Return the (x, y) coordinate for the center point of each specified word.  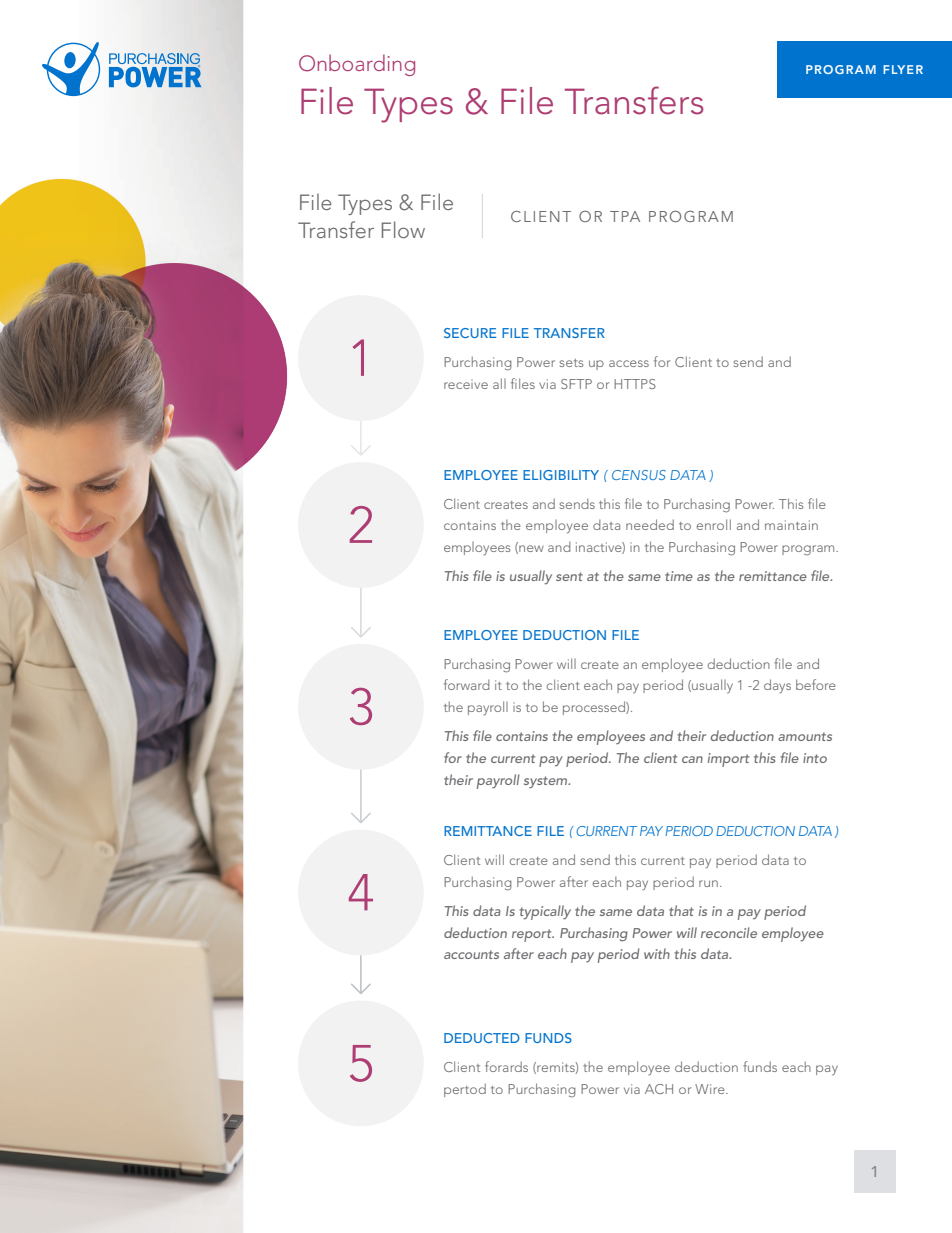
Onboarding (357, 65)
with (657, 953)
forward (467, 684)
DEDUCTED (482, 1038)
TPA (625, 216)
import (728, 760)
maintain (791, 525)
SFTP (576, 384)
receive (466, 384)
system (547, 782)
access (629, 363)
